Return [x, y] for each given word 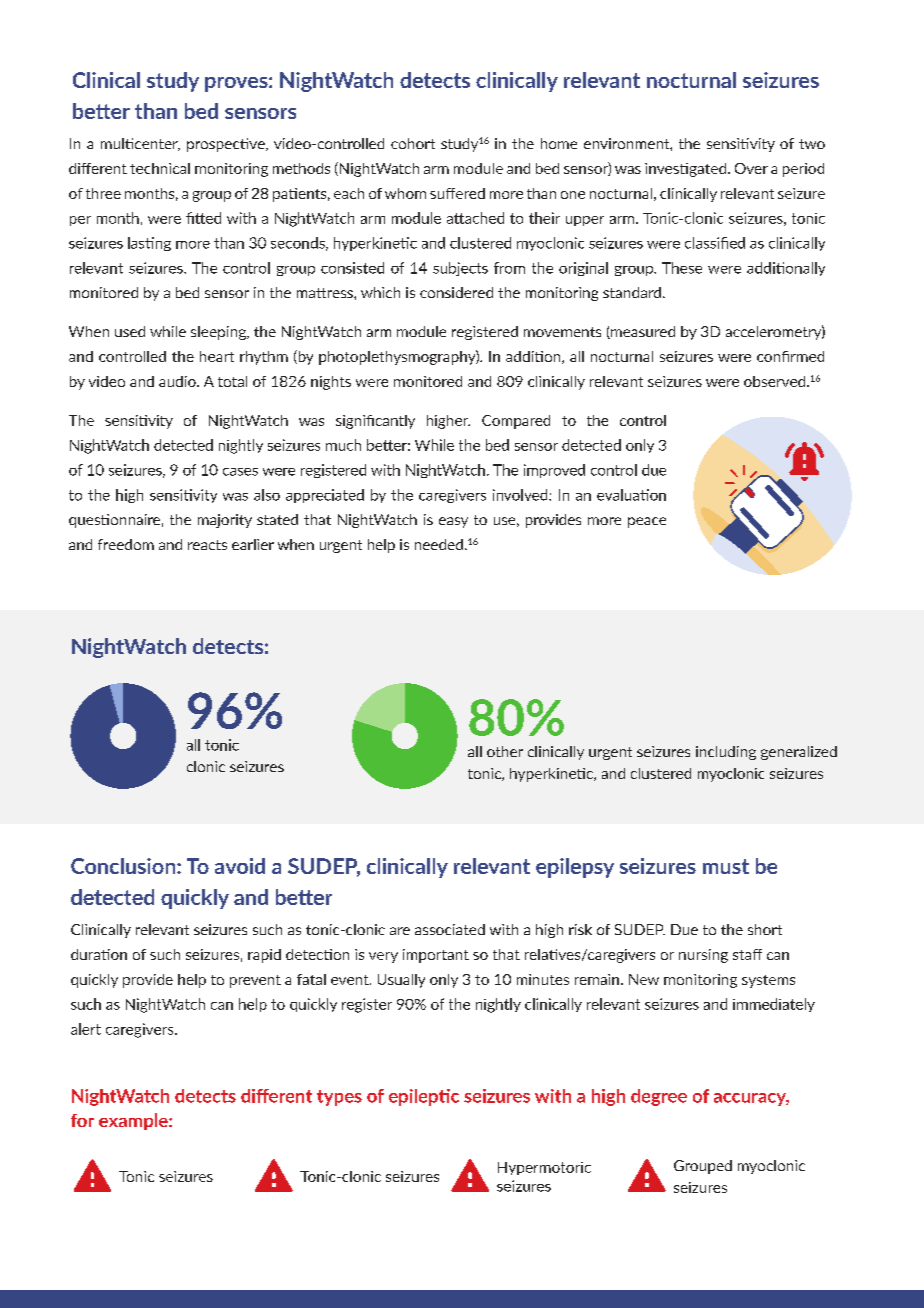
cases [240, 472]
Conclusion [124, 866]
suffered [457, 193]
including [726, 753]
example [134, 1121]
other [505, 751]
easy [453, 522]
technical [160, 168]
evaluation [631, 495]
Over [751, 168]
